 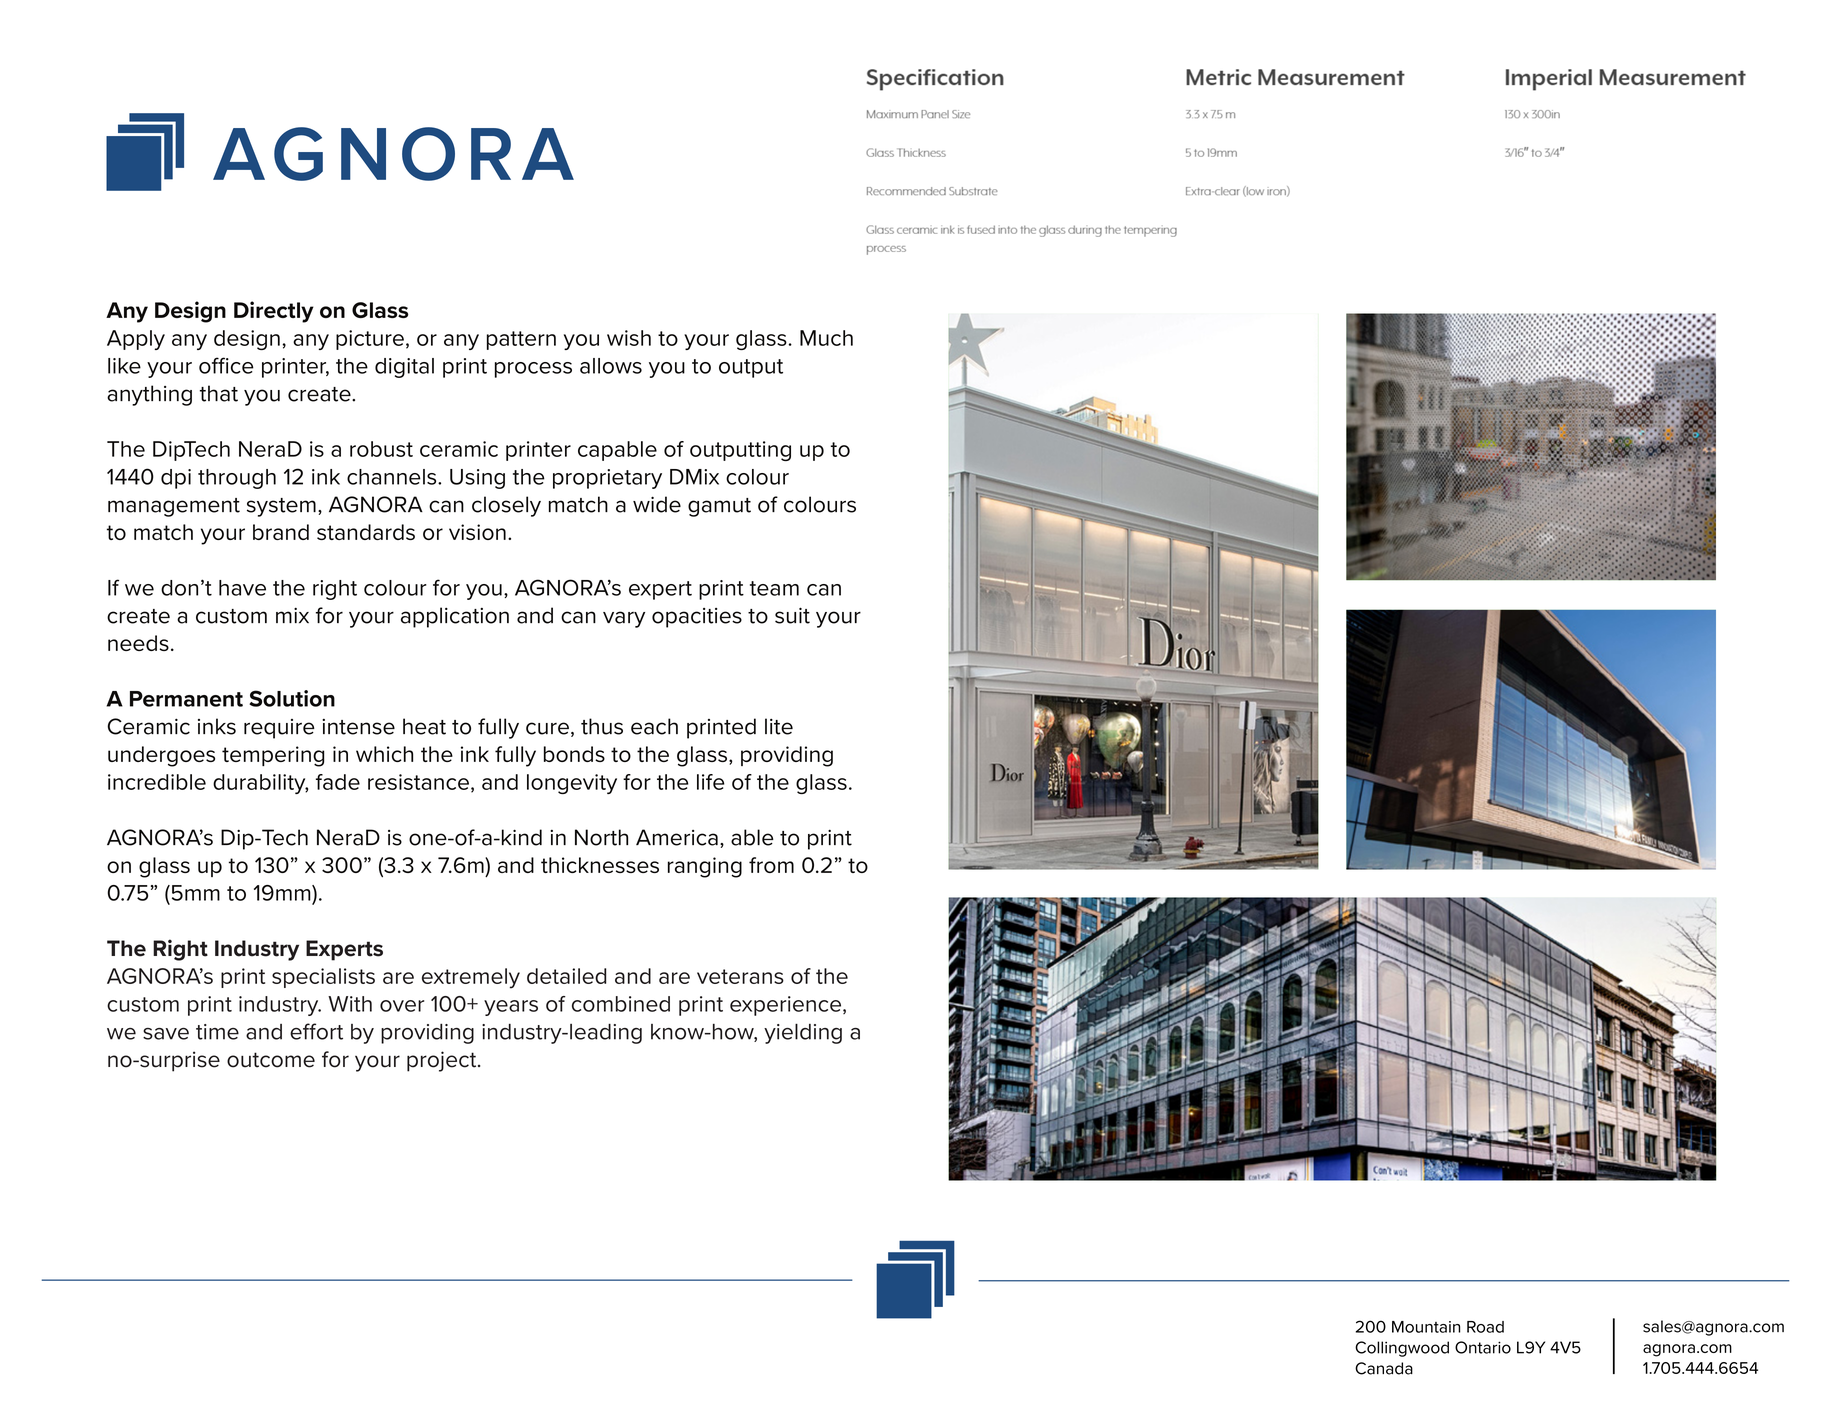 I want to click on project, so click(x=443, y=1061).
